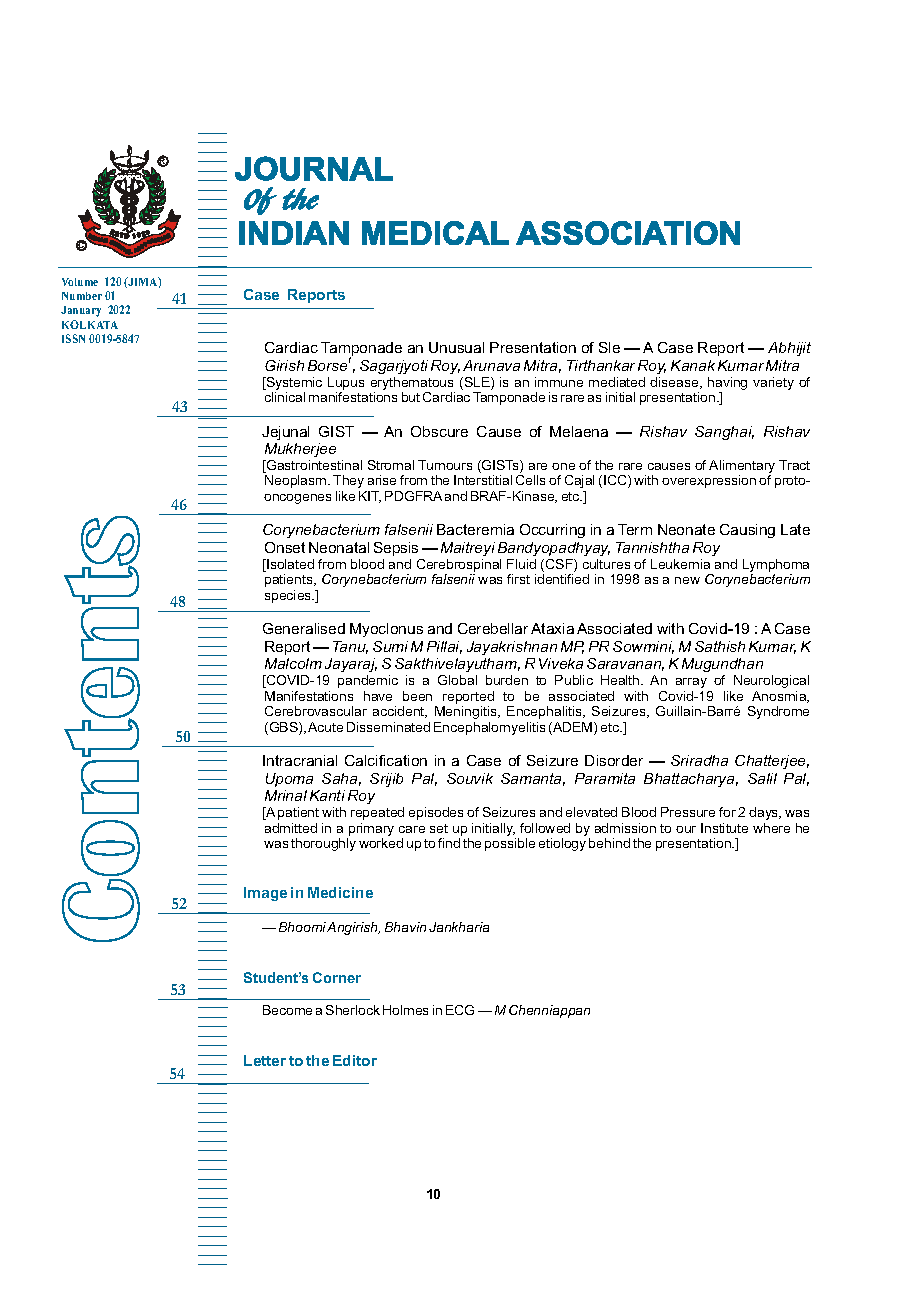 The image size is (924, 1308). What do you see at coordinates (457, 680) in the page?
I see `Global` at bounding box center [457, 680].
